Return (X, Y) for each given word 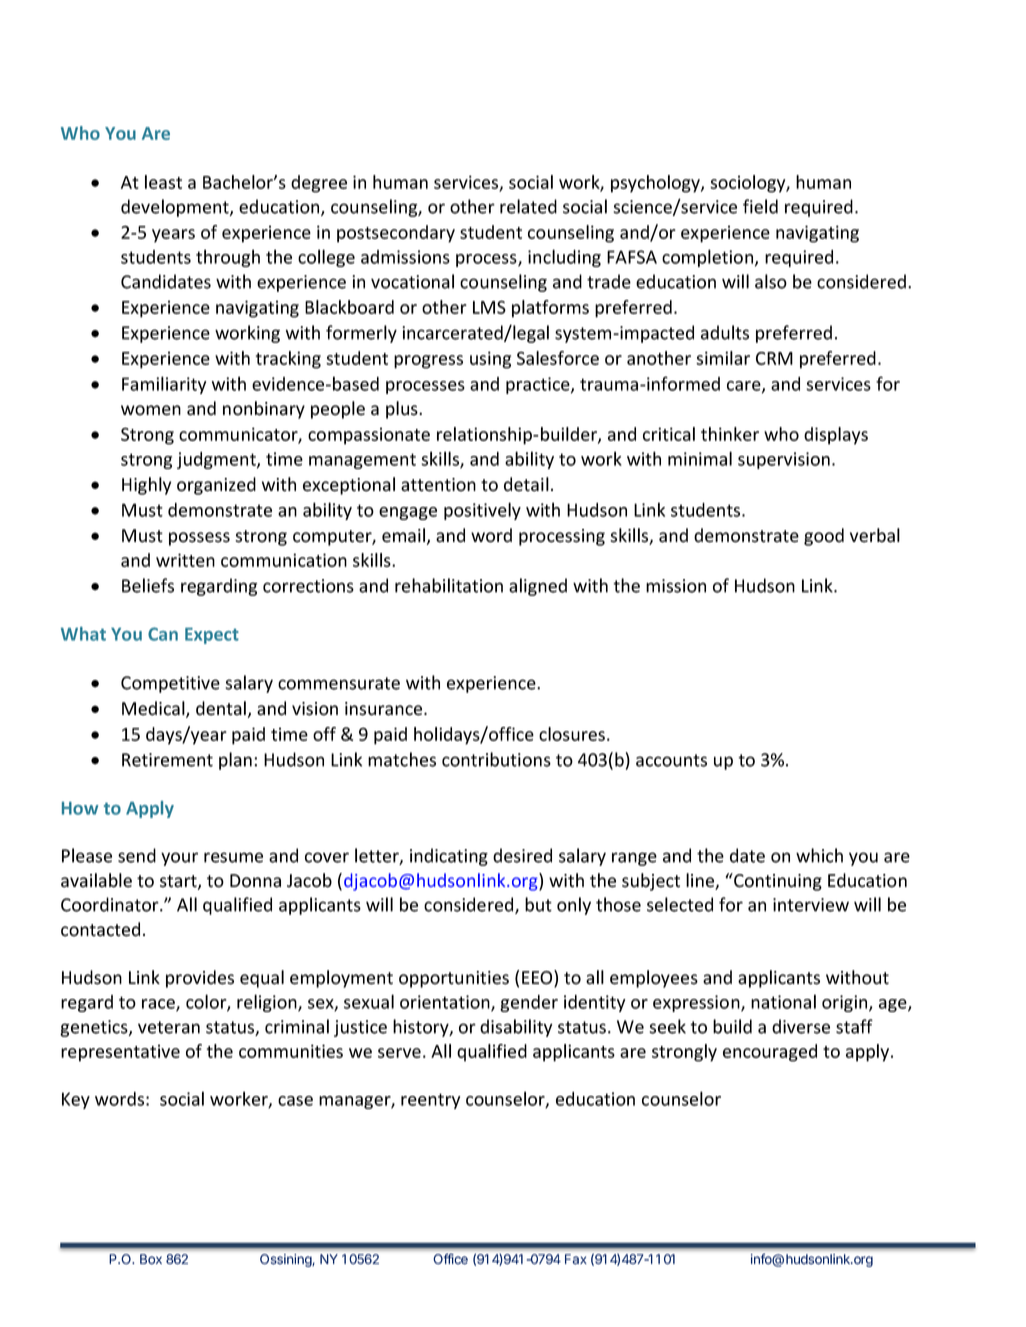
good (824, 537)
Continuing (777, 882)
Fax (576, 1259)
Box (151, 1259)
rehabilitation (449, 585)
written (185, 560)
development (176, 208)
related (528, 206)
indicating (449, 857)
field (760, 206)
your (179, 859)
